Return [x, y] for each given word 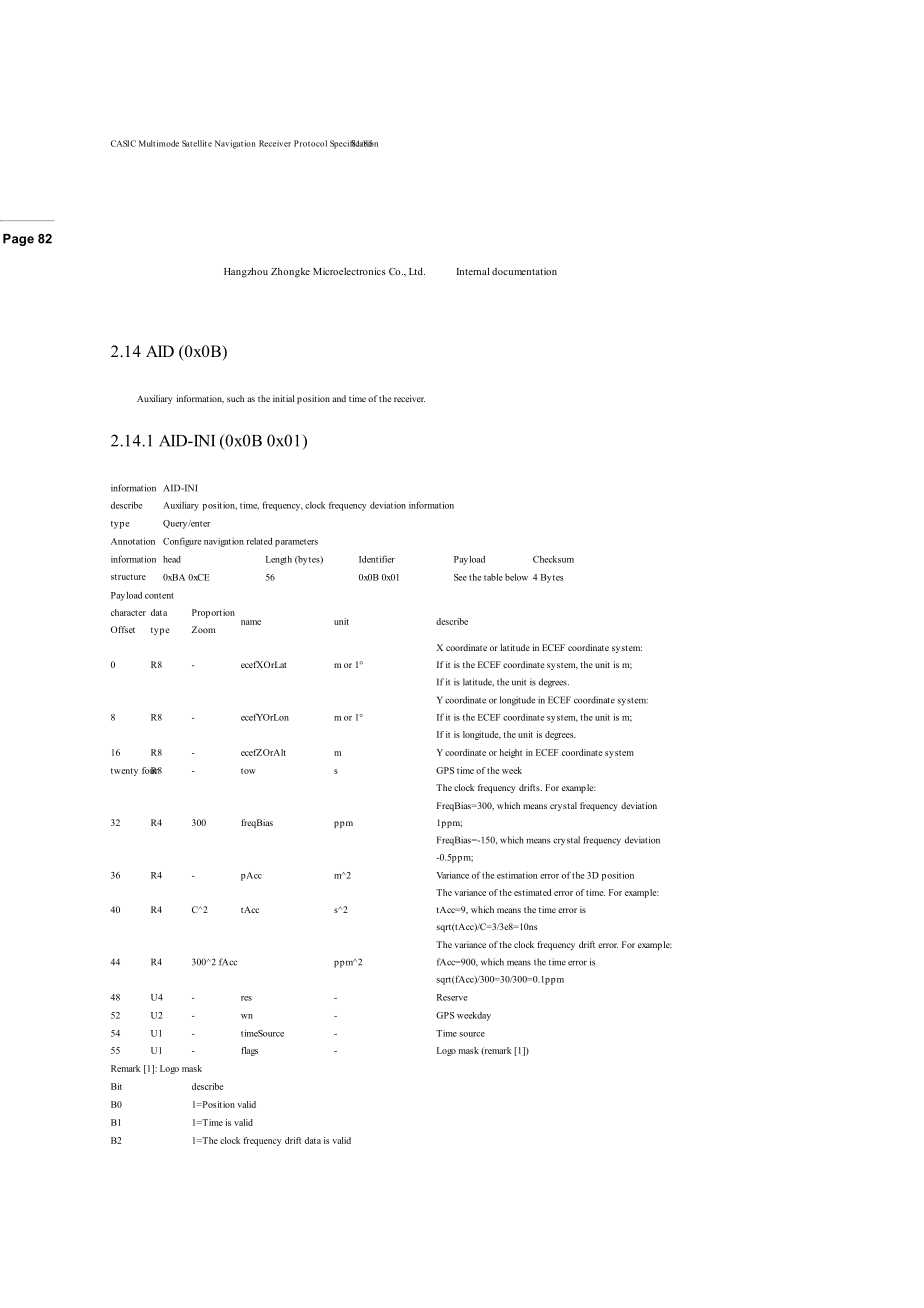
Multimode [159, 143]
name [251, 622]
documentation [524, 271]
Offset [123, 629]
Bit [116, 1086]
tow [248, 771]
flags [249, 1051]
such [235, 398]
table [493, 577]
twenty [124, 772]
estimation [517, 875]
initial [284, 398]
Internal [473, 271]
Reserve [452, 997]
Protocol [310, 143]
